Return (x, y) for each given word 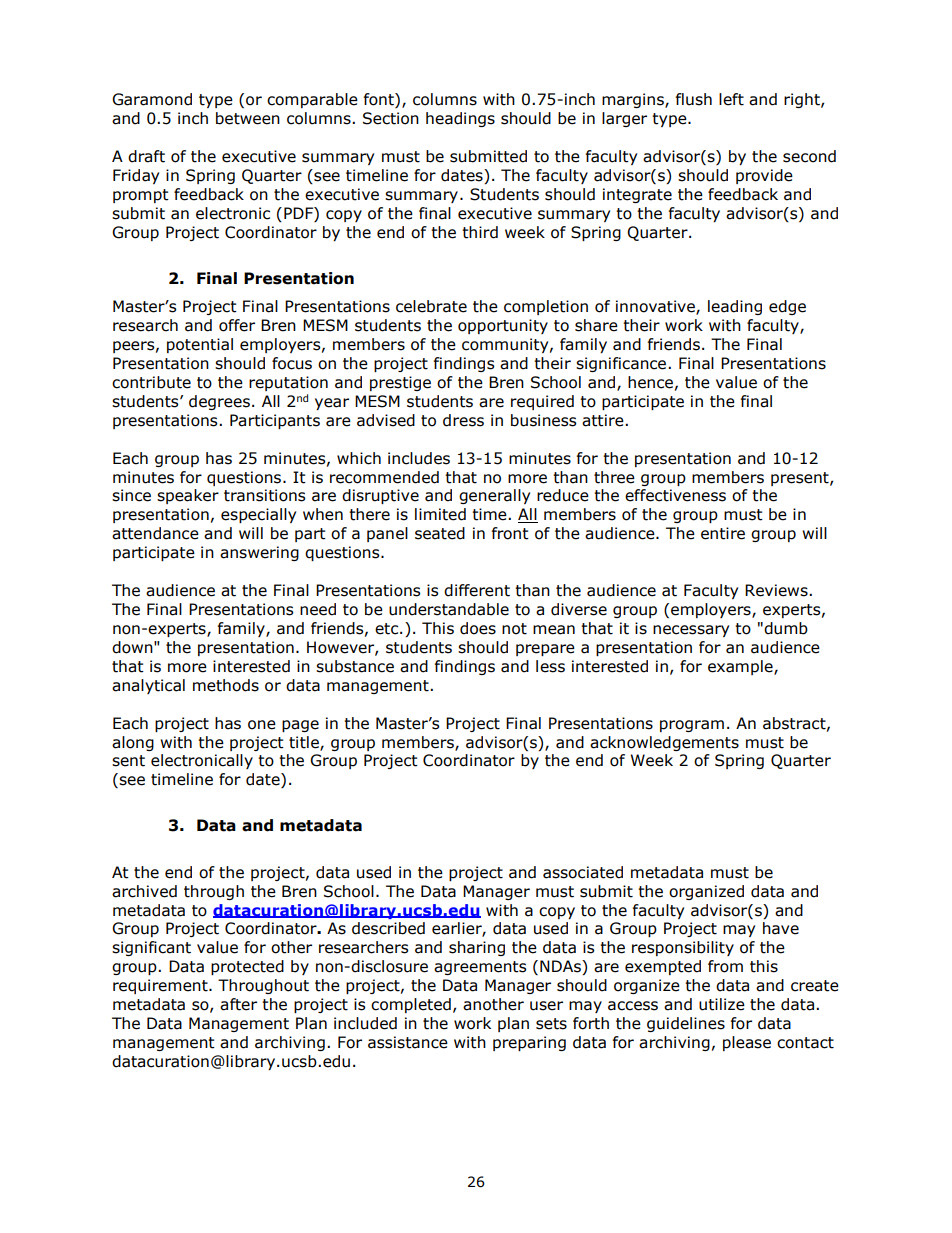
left (731, 99)
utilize (722, 1004)
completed (411, 1005)
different (477, 590)
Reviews (777, 590)
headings (460, 119)
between (248, 118)
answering (259, 553)
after (238, 1004)
